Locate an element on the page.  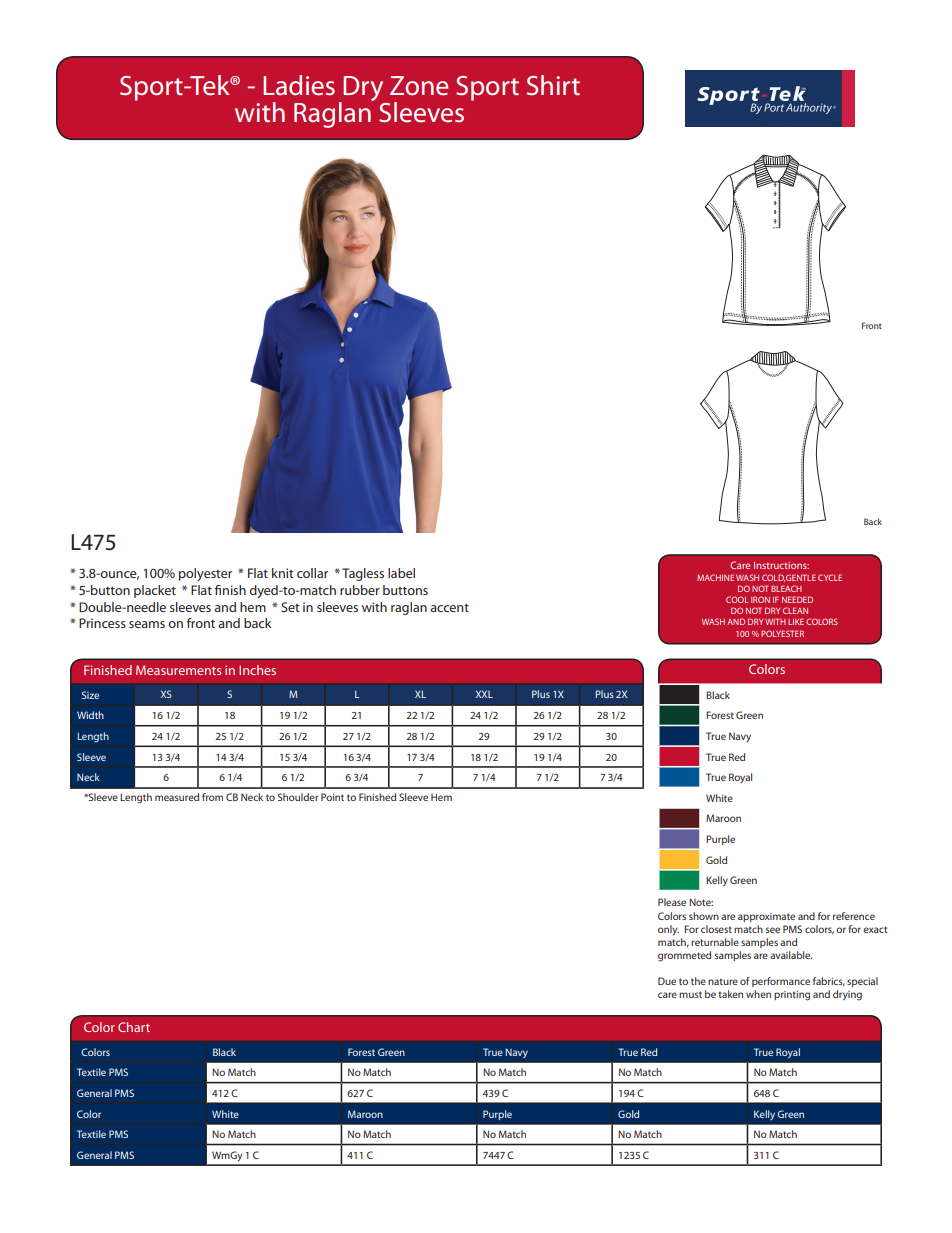
knit is located at coordinates (283, 573).
